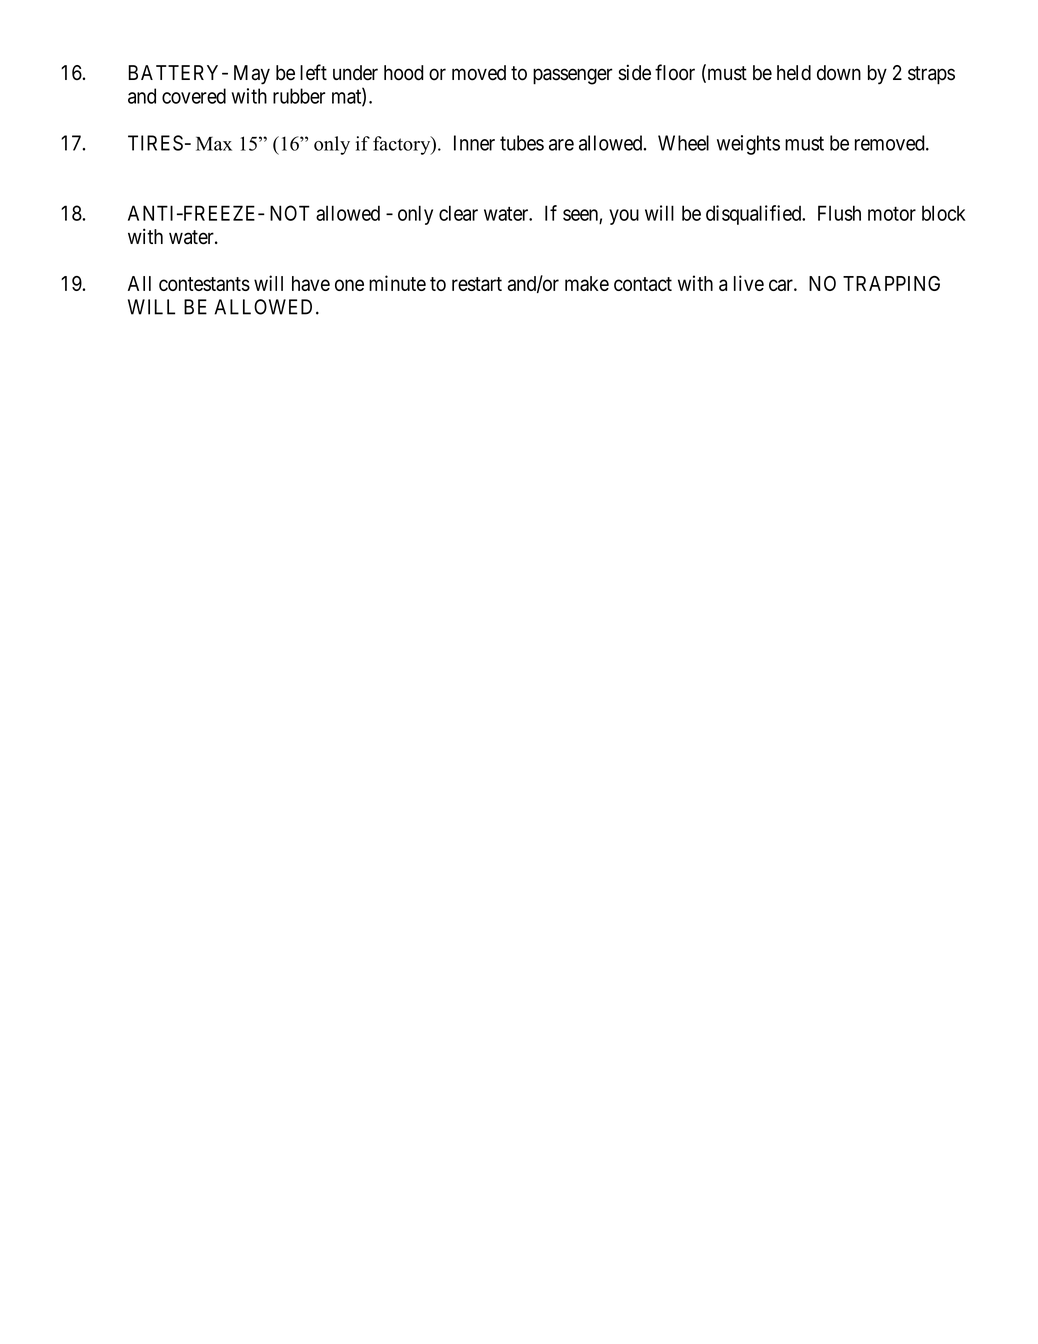 The image size is (1038, 1344). I want to click on have, so click(311, 283).
